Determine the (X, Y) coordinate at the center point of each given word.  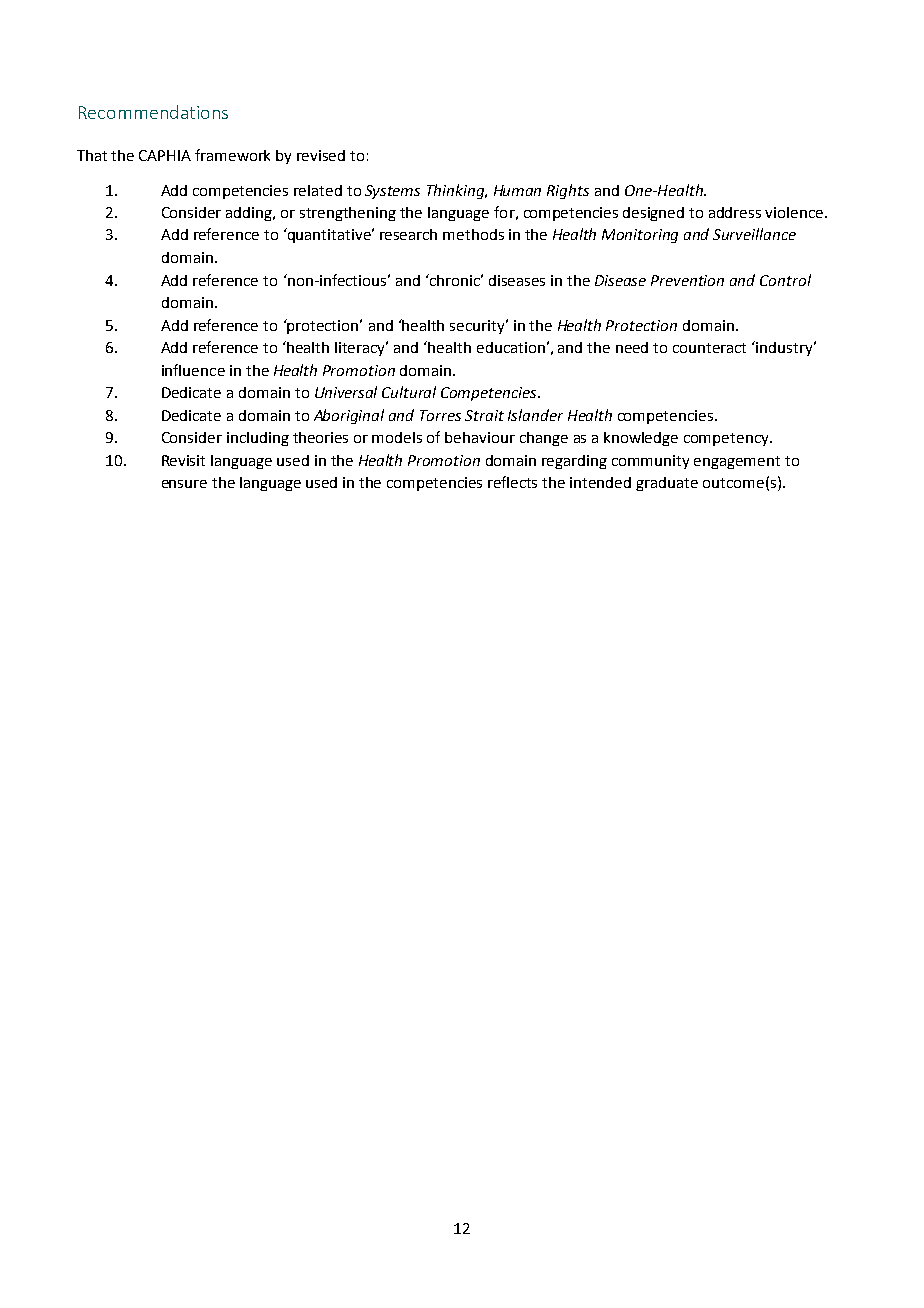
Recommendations (153, 112)
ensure (184, 484)
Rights (568, 191)
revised (321, 155)
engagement (737, 462)
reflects (512, 482)
